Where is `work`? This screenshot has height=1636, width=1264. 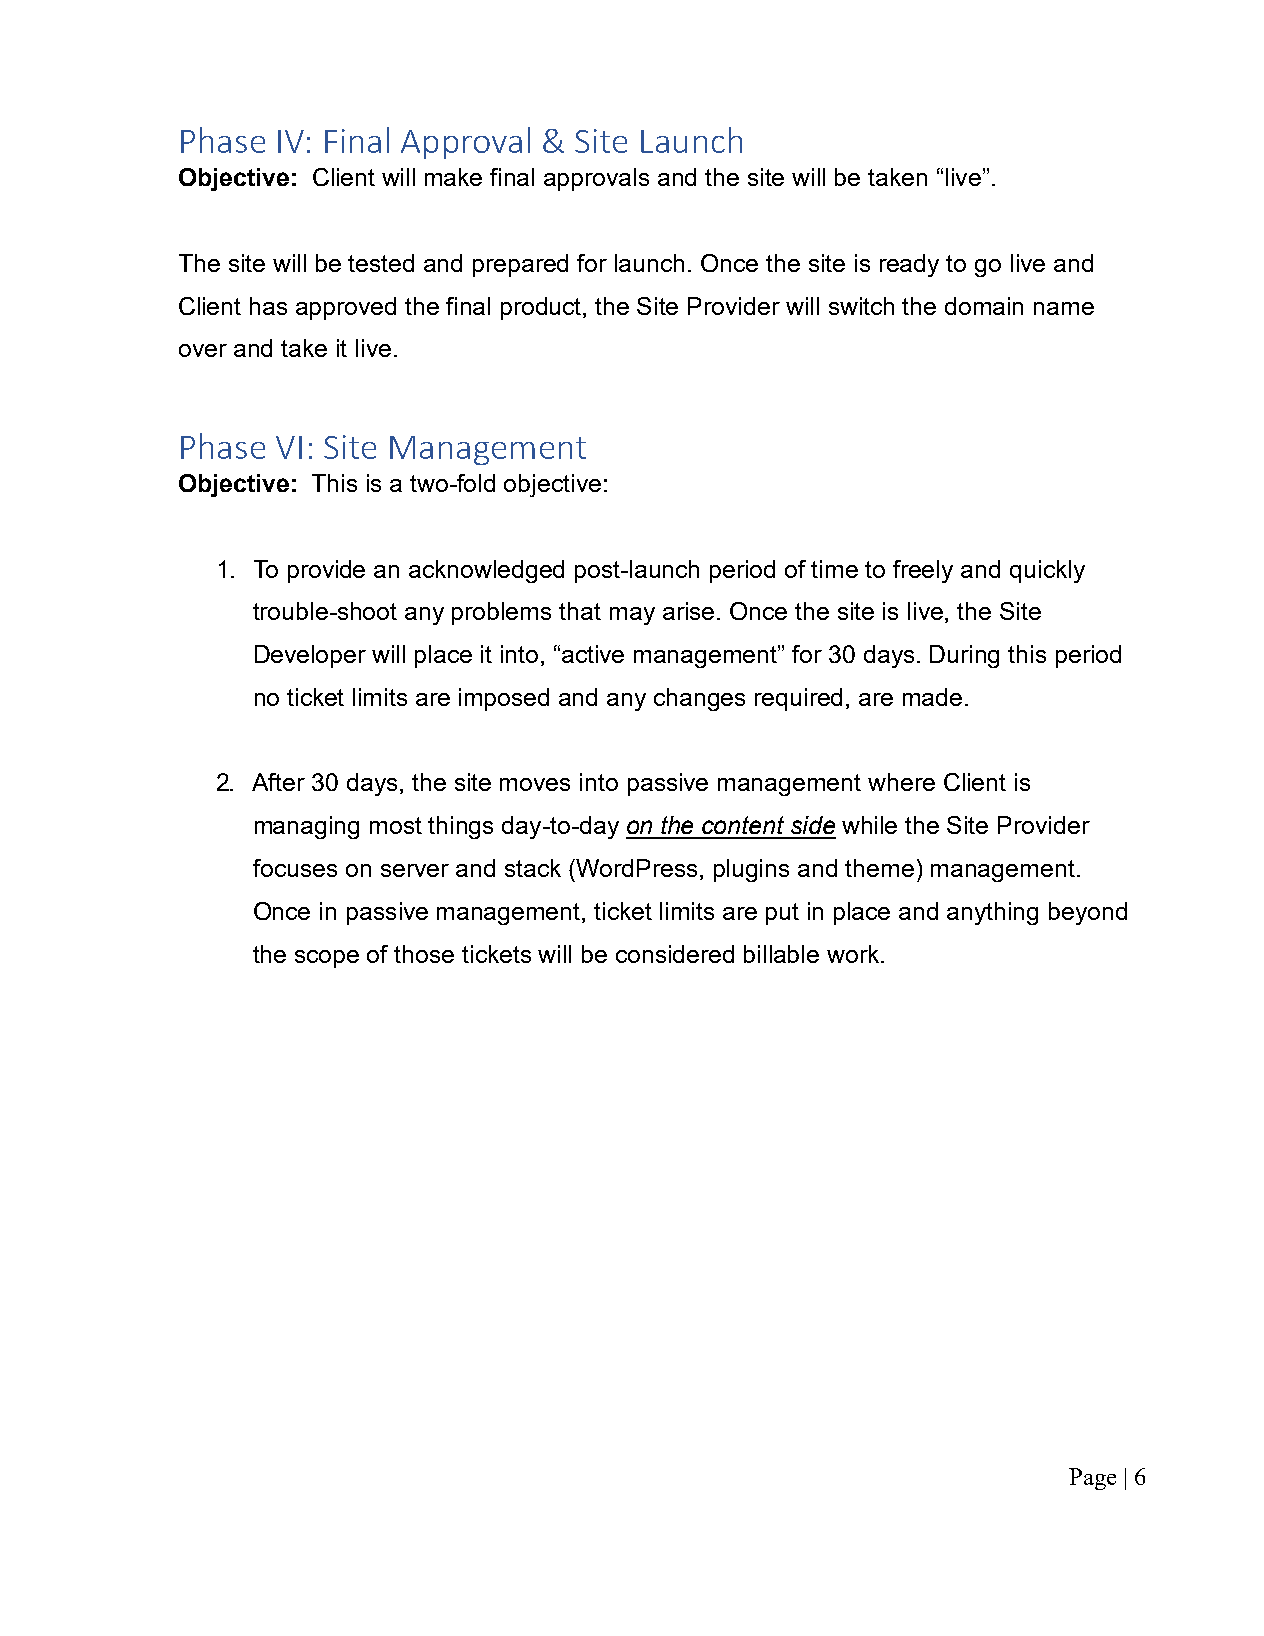 work is located at coordinates (854, 954).
